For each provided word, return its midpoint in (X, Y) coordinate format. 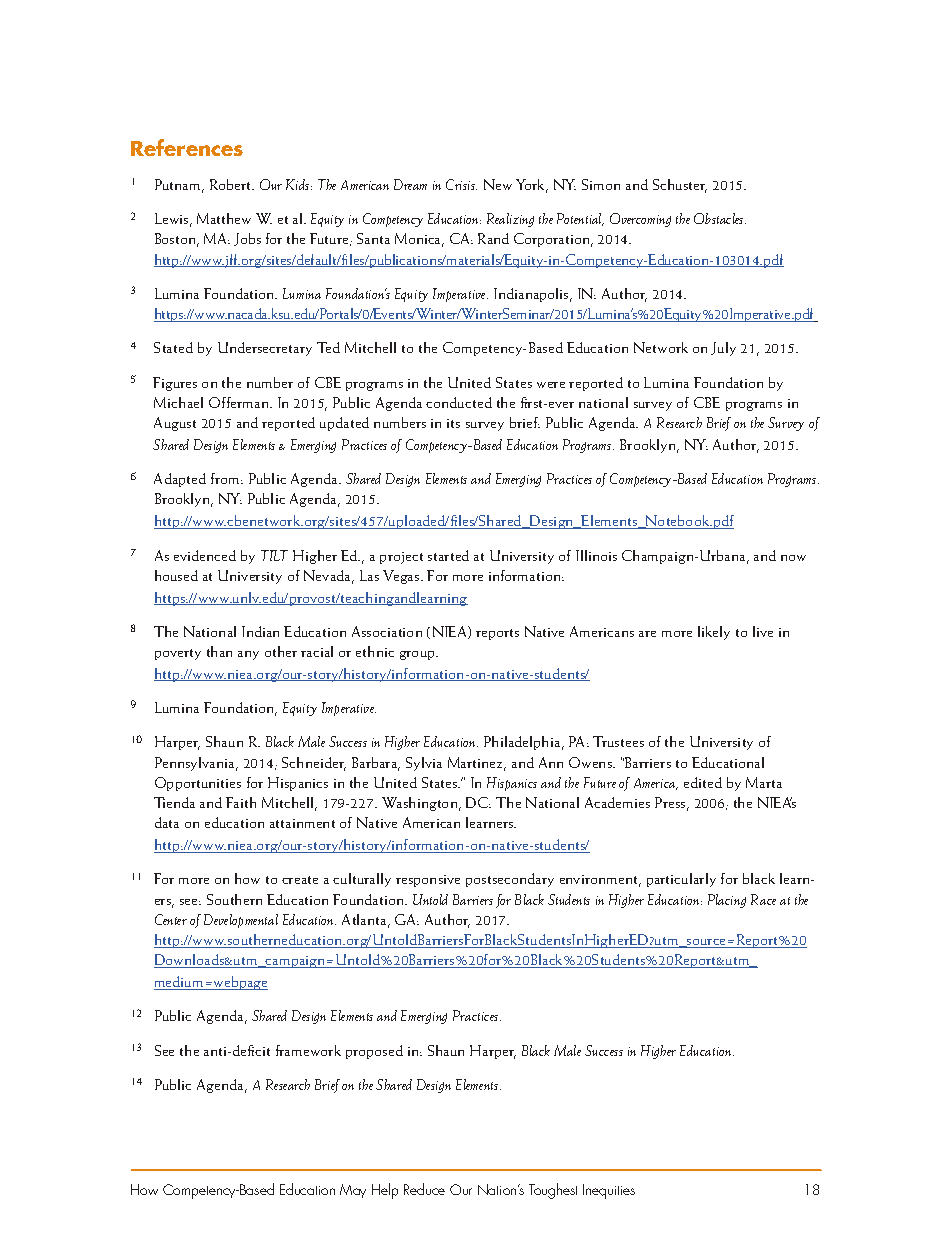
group (418, 655)
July (723, 349)
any (248, 655)
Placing (727, 901)
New (498, 184)
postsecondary (510, 880)
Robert (232, 184)
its (453, 423)
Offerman (240, 402)
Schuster (680, 186)
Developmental (241, 921)
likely (714, 633)
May (353, 1191)
